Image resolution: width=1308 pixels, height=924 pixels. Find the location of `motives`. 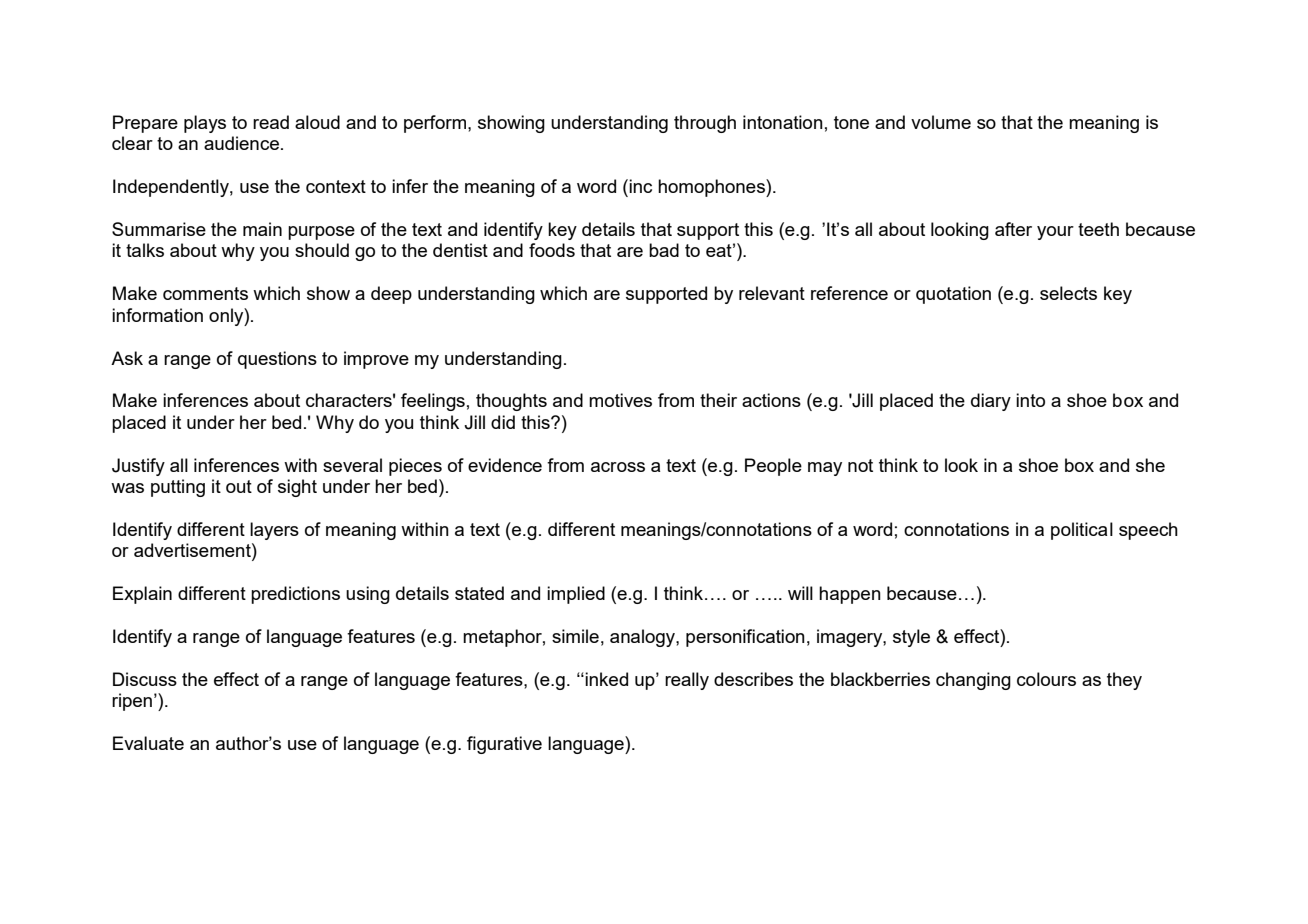

motives is located at coordinates (620, 400).
